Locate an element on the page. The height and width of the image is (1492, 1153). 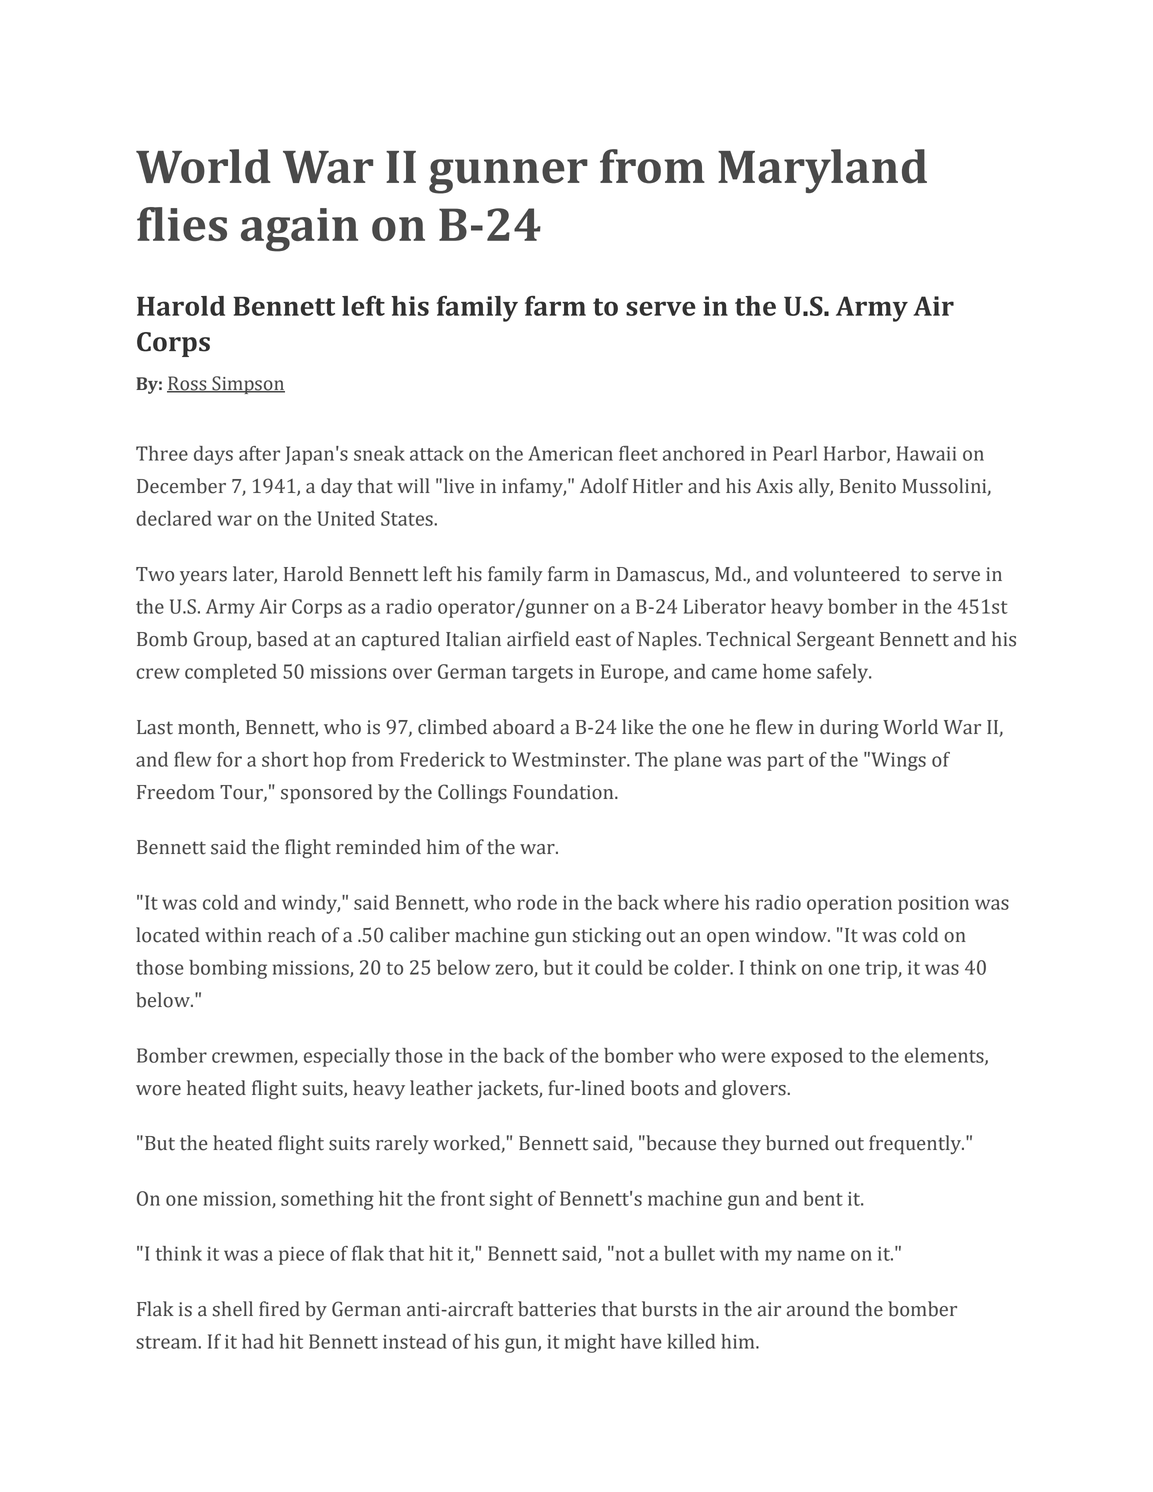
for is located at coordinates (229, 759).
